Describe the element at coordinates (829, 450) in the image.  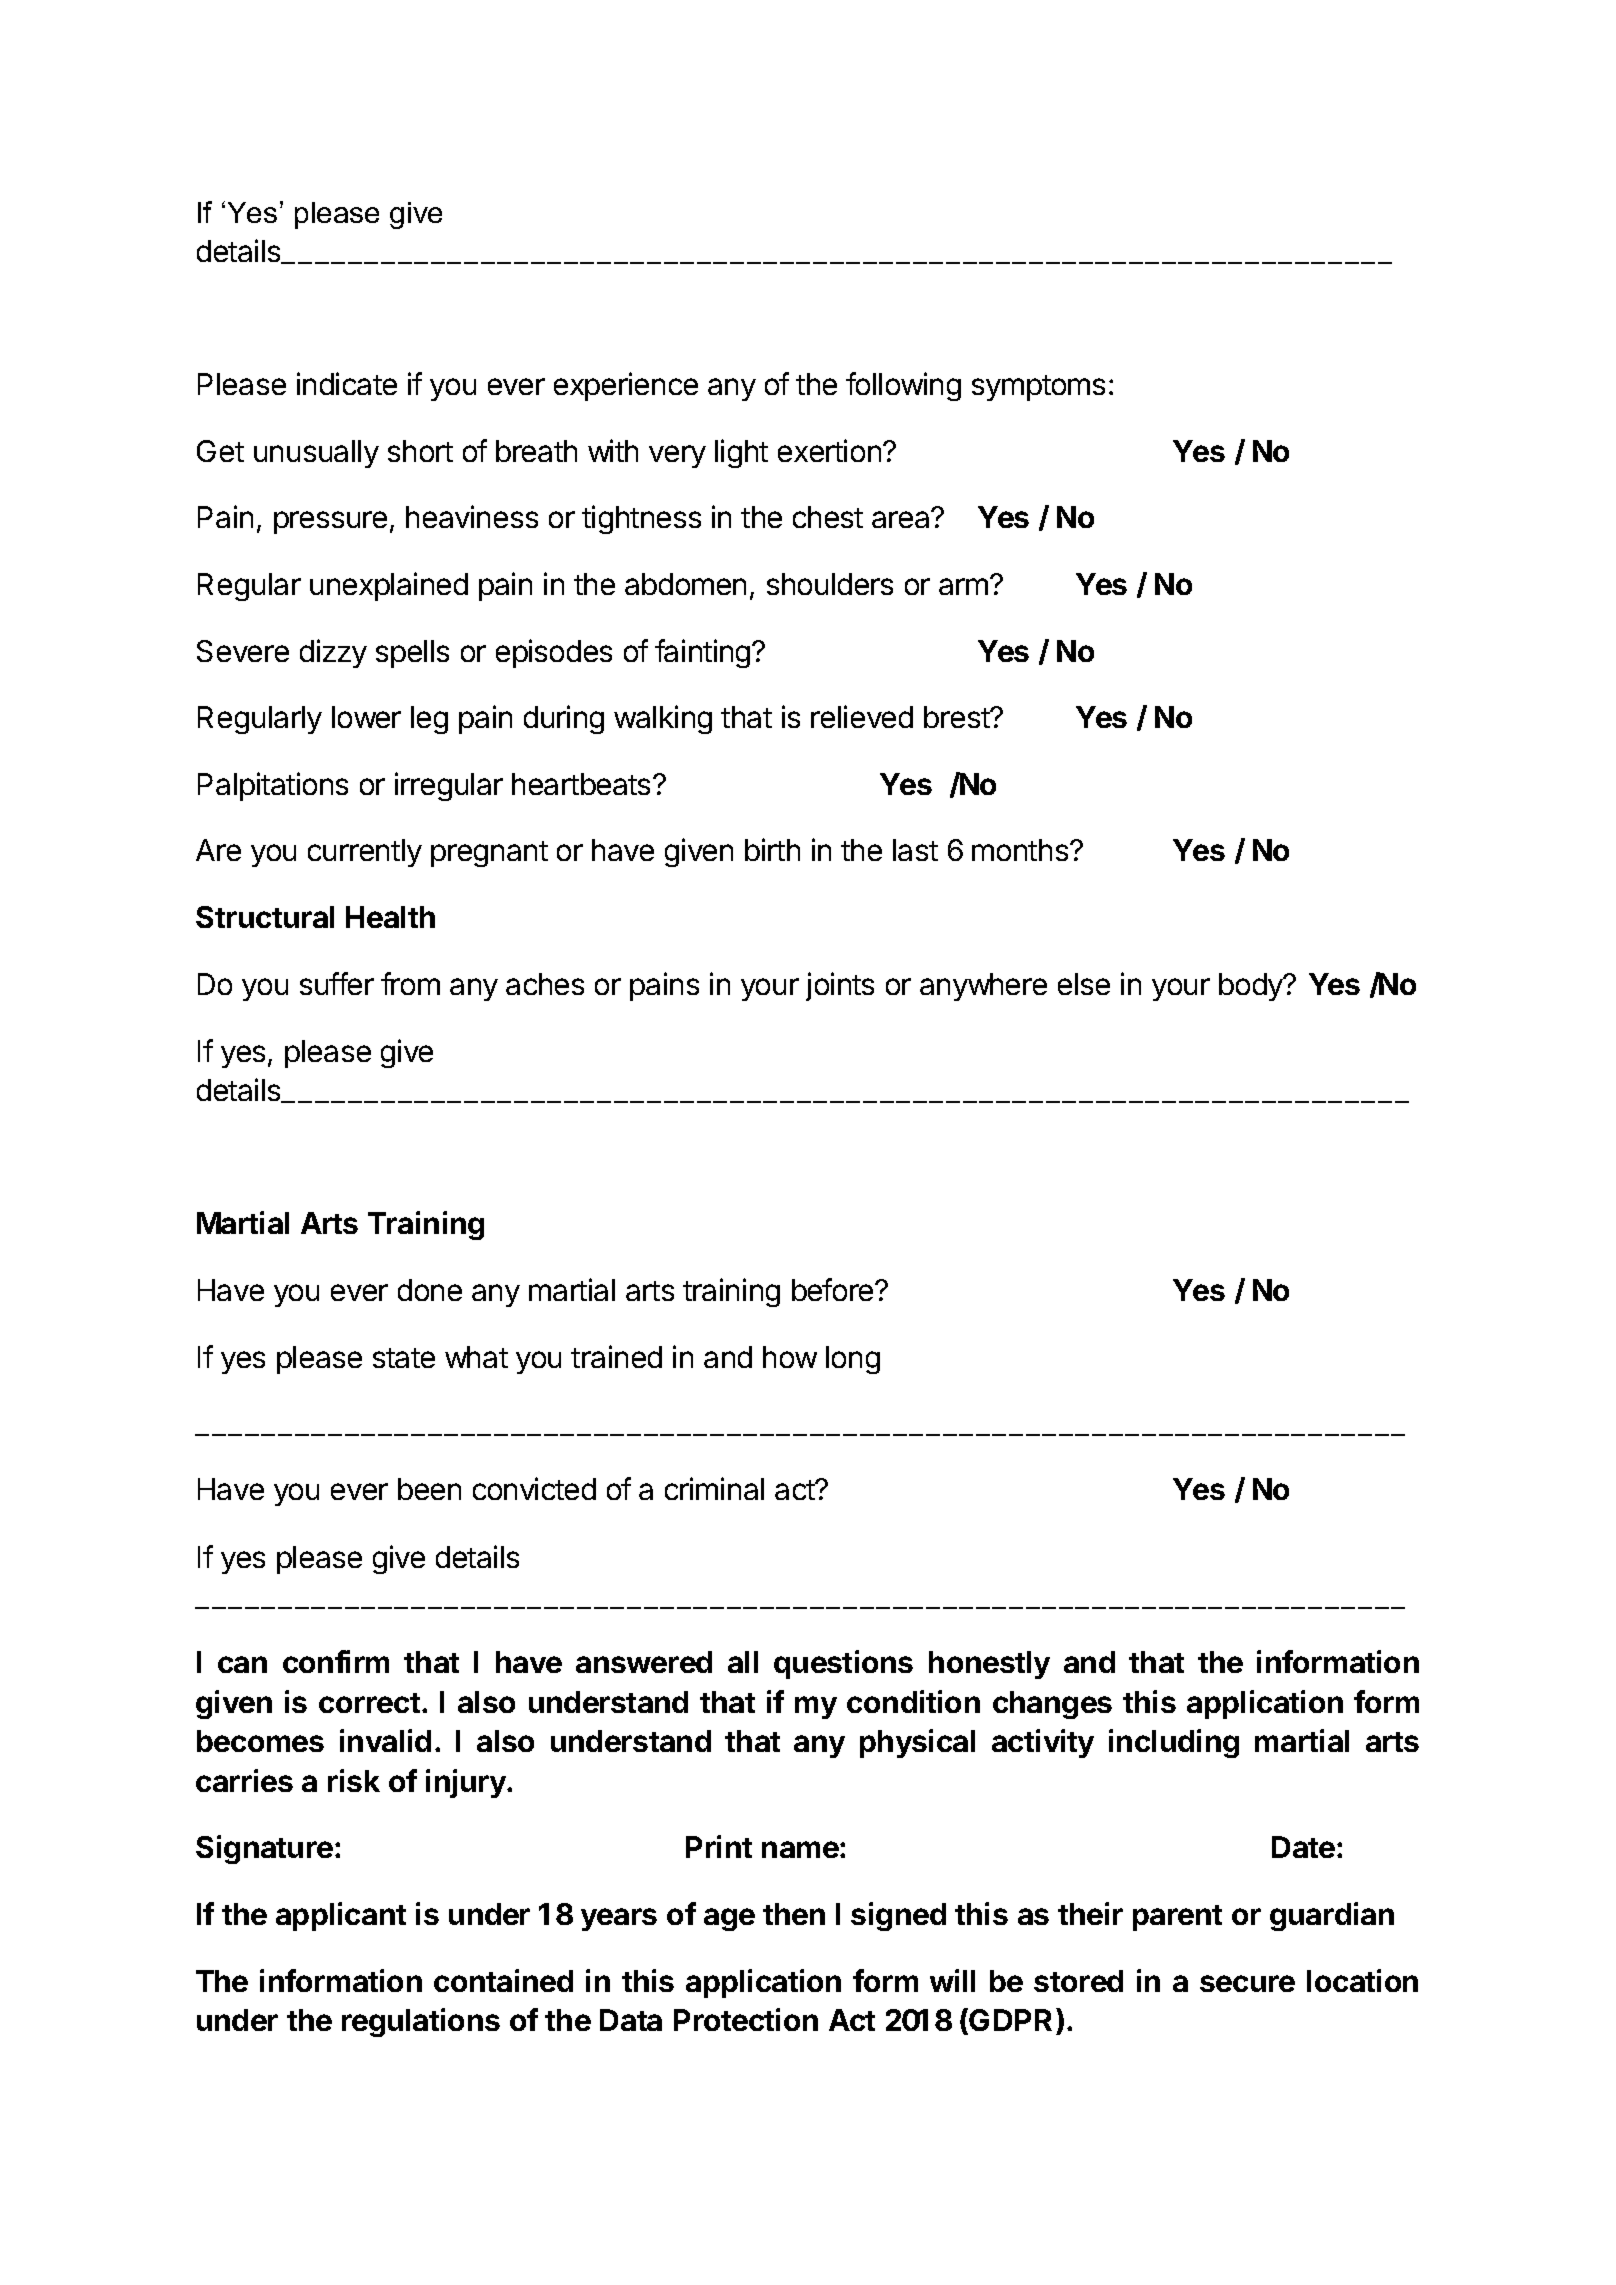
I see `exertion` at that location.
